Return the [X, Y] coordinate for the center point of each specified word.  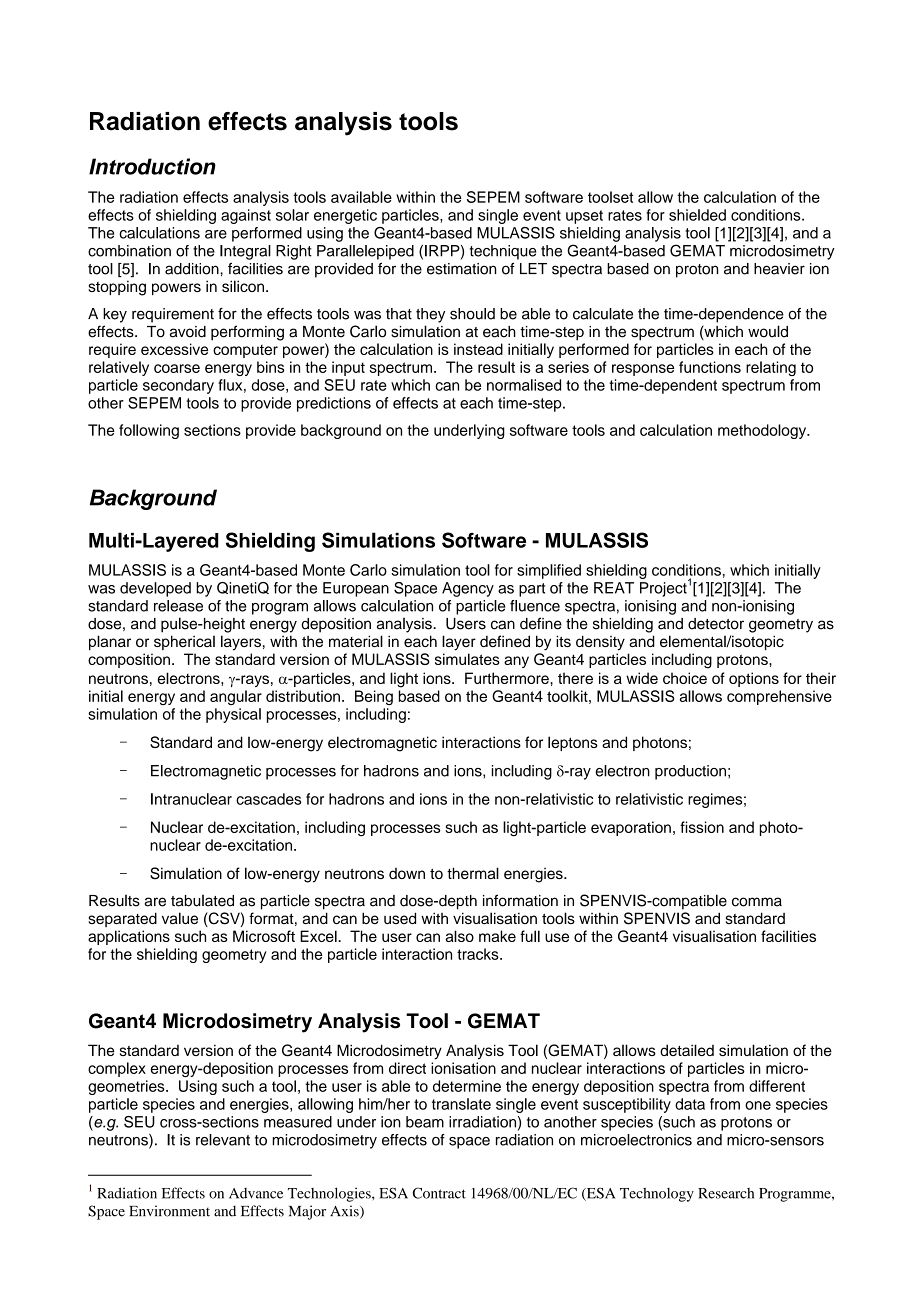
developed [155, 589]
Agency [468, 589]
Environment [169, 1211]
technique [503, 252]
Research [726, 1193]
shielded [697, 215]
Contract [439, 1193]
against [246, 216]
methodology [763, 431]
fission [702, 827]
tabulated [202, 901]
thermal [473, 873]
